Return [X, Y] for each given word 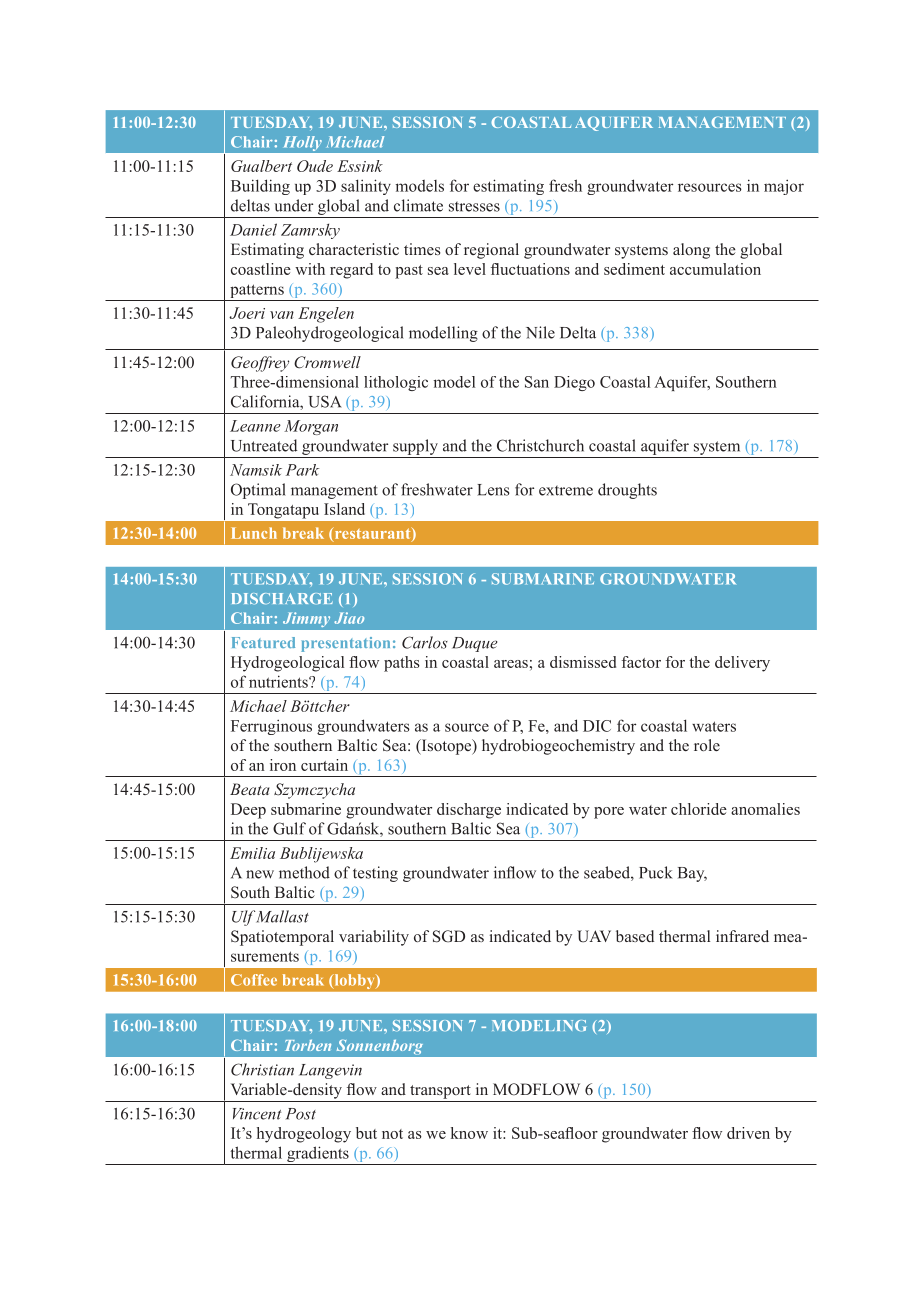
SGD [449, 936]
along [691, 251]
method [304, 872]
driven [748, 1133]
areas [511, 664]
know [469, 1133]
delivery [742, 664]
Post [301, 1114]
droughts [627, 491]
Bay [692, 874]
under [293, 205]
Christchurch [540, 445]
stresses [474, 206]
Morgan [311, 427]
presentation [345, 644]
